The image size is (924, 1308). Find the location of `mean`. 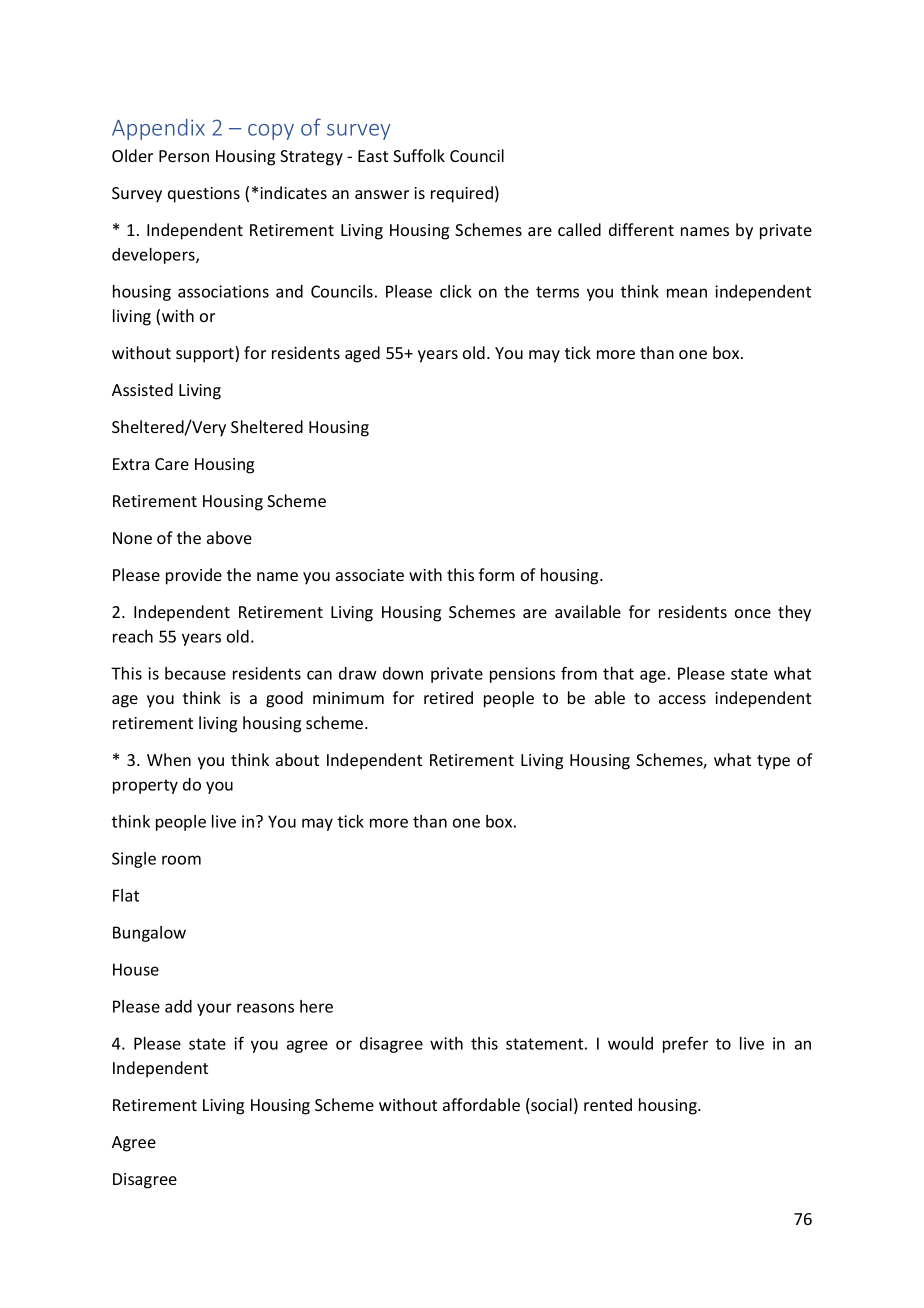

mean is located at coordinates (687, 293).
